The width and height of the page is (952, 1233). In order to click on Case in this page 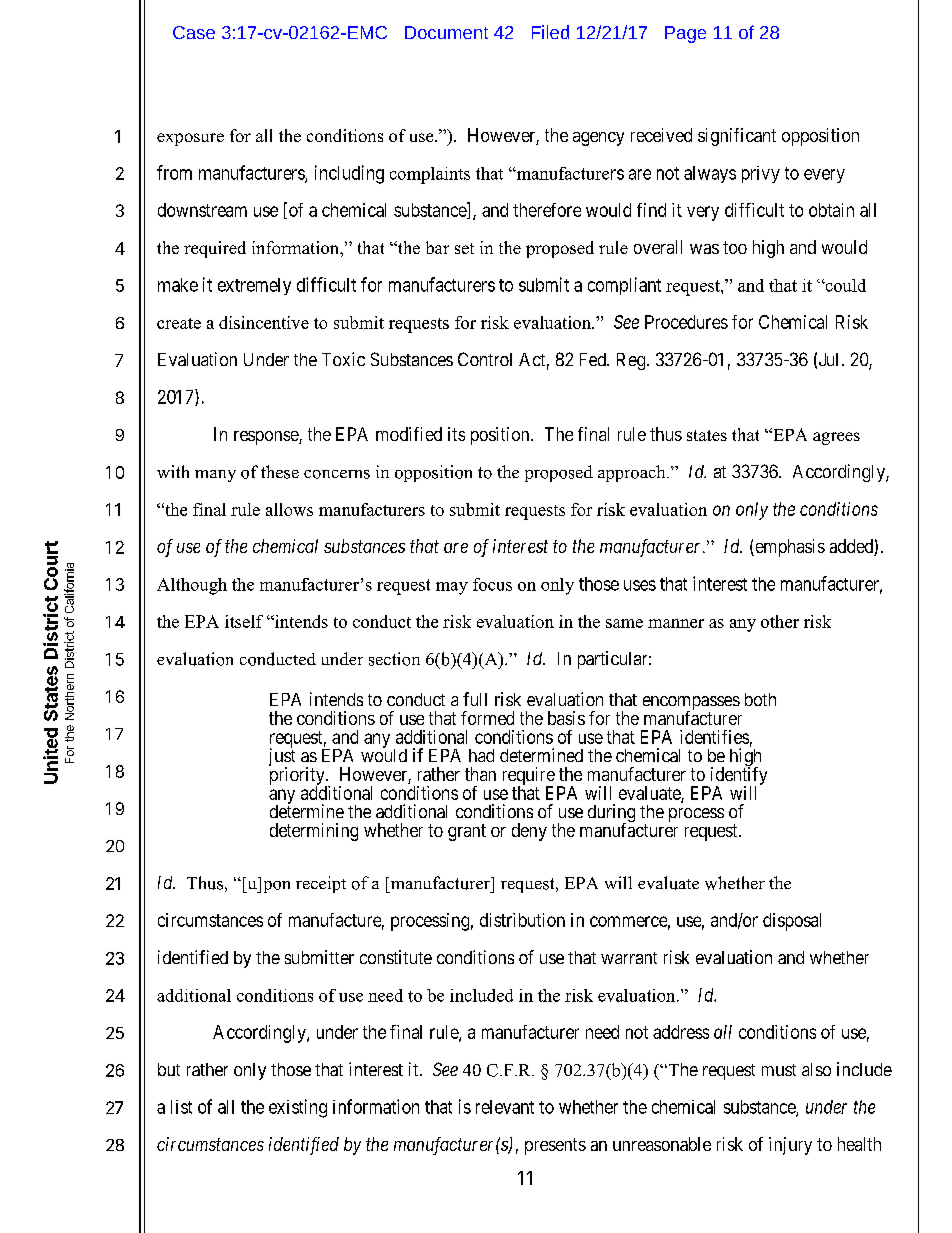, I will do `click(194, 32)`.
